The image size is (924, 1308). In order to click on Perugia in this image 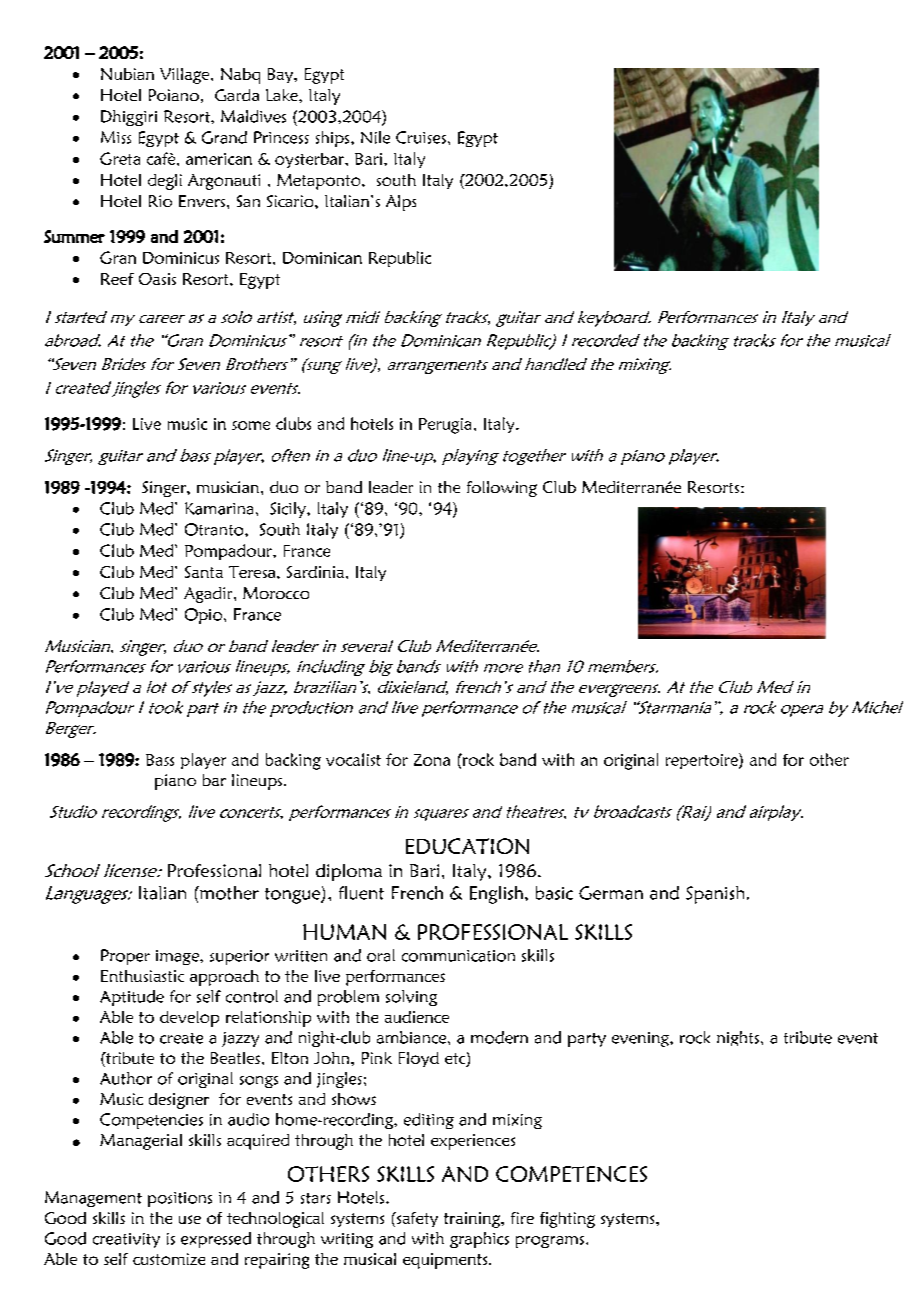, I will do `click(445, 426)`.
